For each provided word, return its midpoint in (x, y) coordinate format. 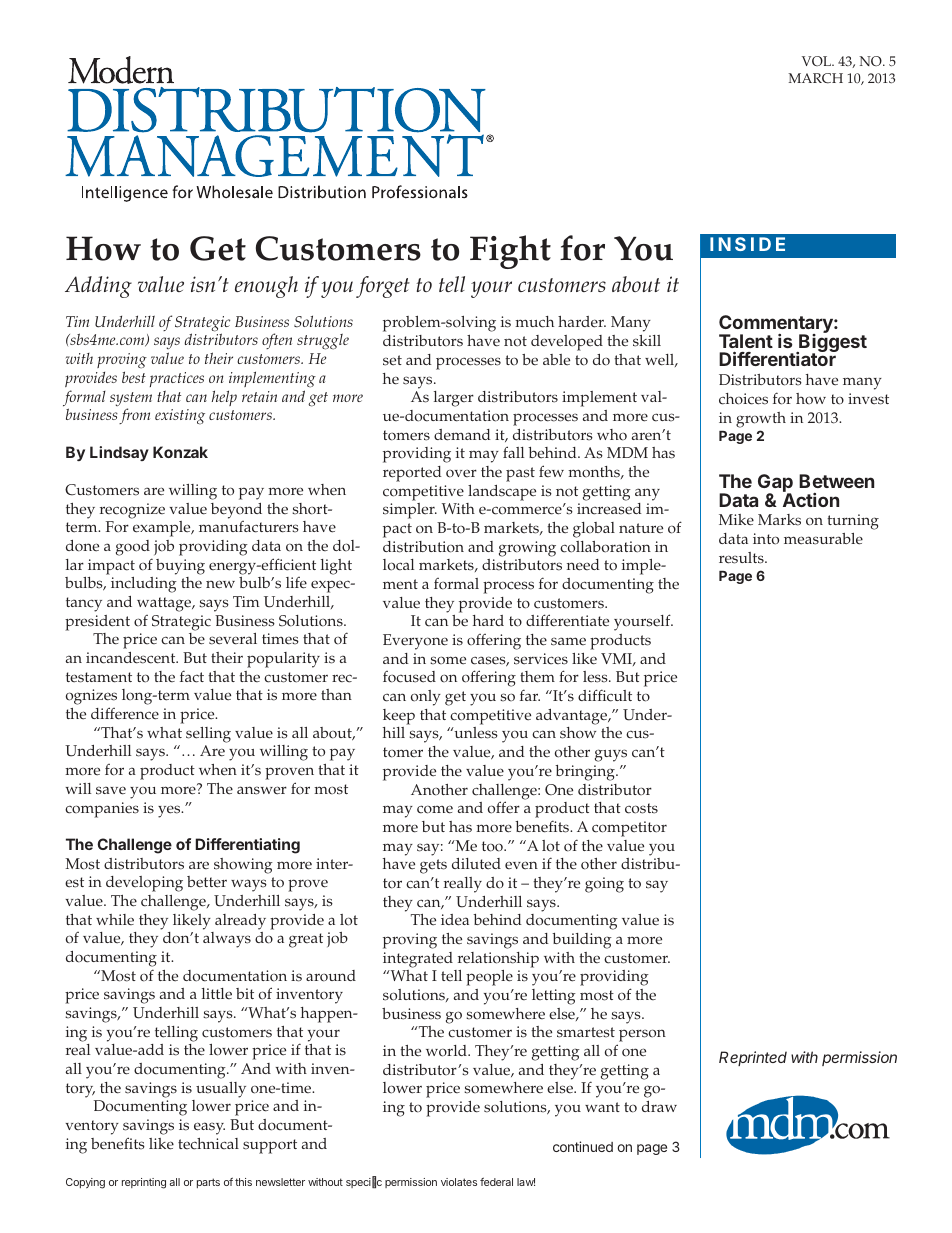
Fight (510, 252)
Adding (98, 287)
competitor (629, 829)
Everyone (415, 642)
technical (208, 1144)
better (207, 882)
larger (454, 399)
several (233, 639)
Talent (746, 341)
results (742, 558)
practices (177, 379)
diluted (476, 864)
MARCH (815, 78)
